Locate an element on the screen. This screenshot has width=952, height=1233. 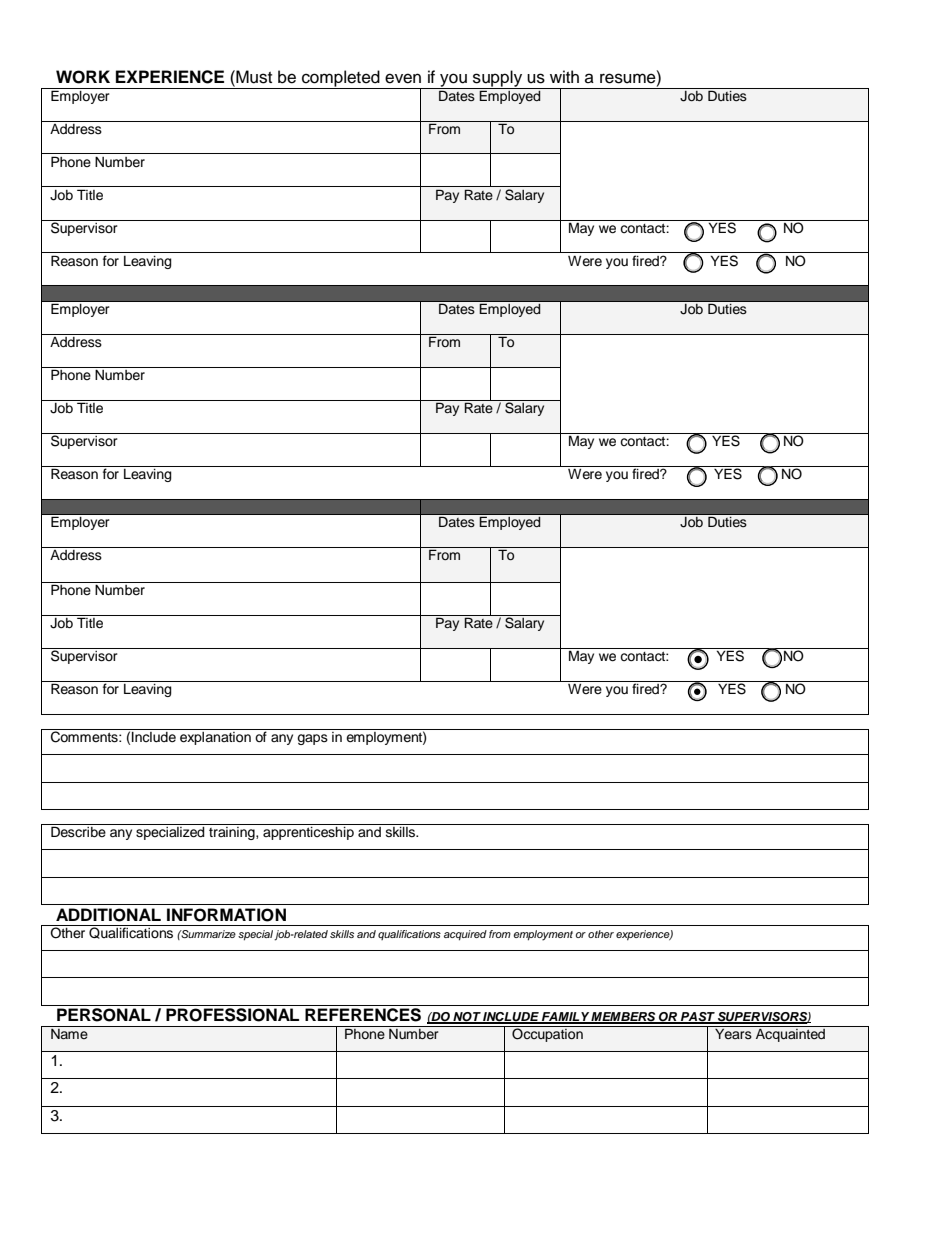
WORK is located at coordinates (83, 77).
